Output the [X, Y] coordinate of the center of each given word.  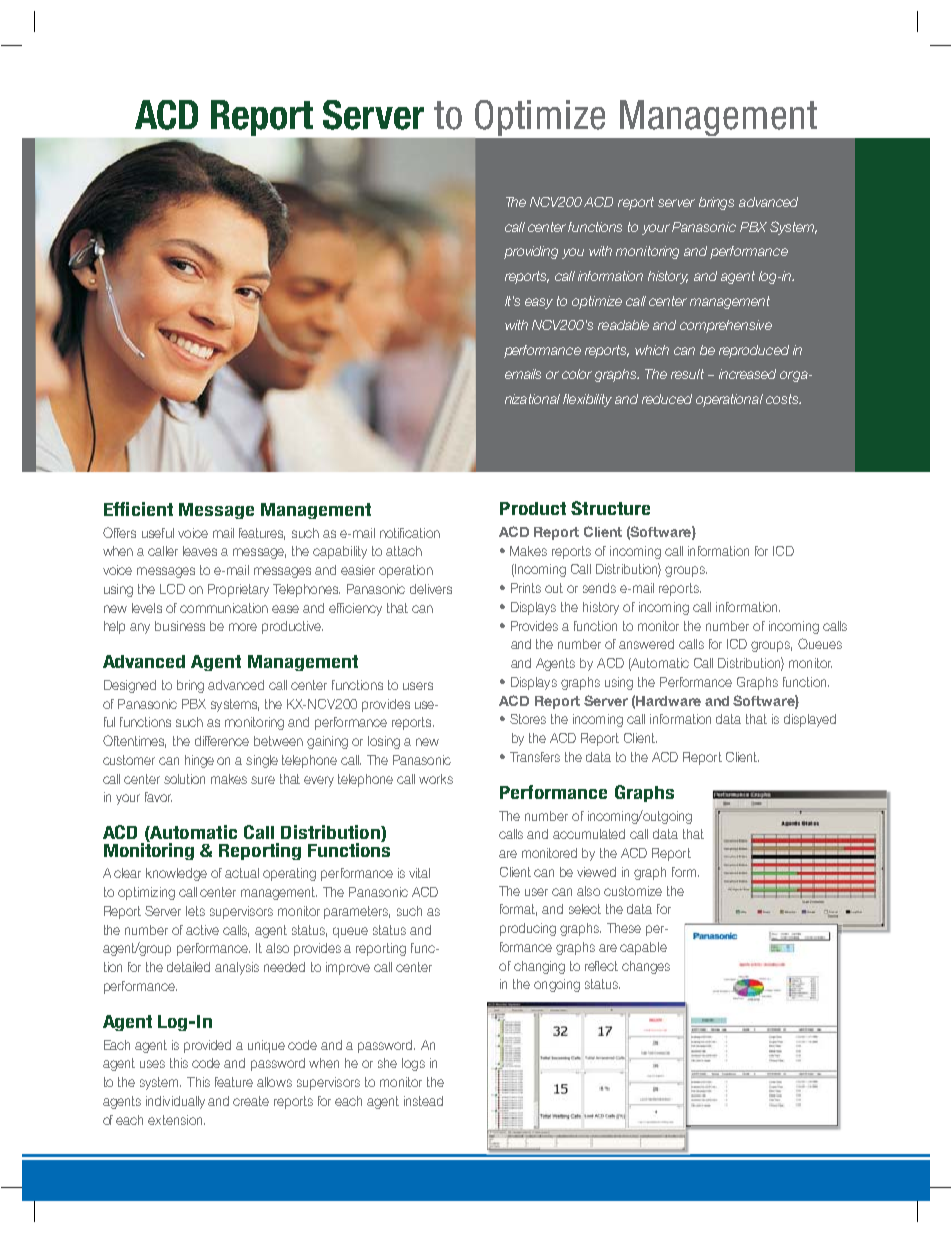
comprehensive [726, 326]
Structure [610, 508]
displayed [810, 720]
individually [175, 1102]
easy [539, 303]
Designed [130, 686]
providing [531, 252]
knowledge [176, 874]
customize [633, 891]
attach [404, 551]
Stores [528, 719]
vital [419, 873]
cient [152, 509]
